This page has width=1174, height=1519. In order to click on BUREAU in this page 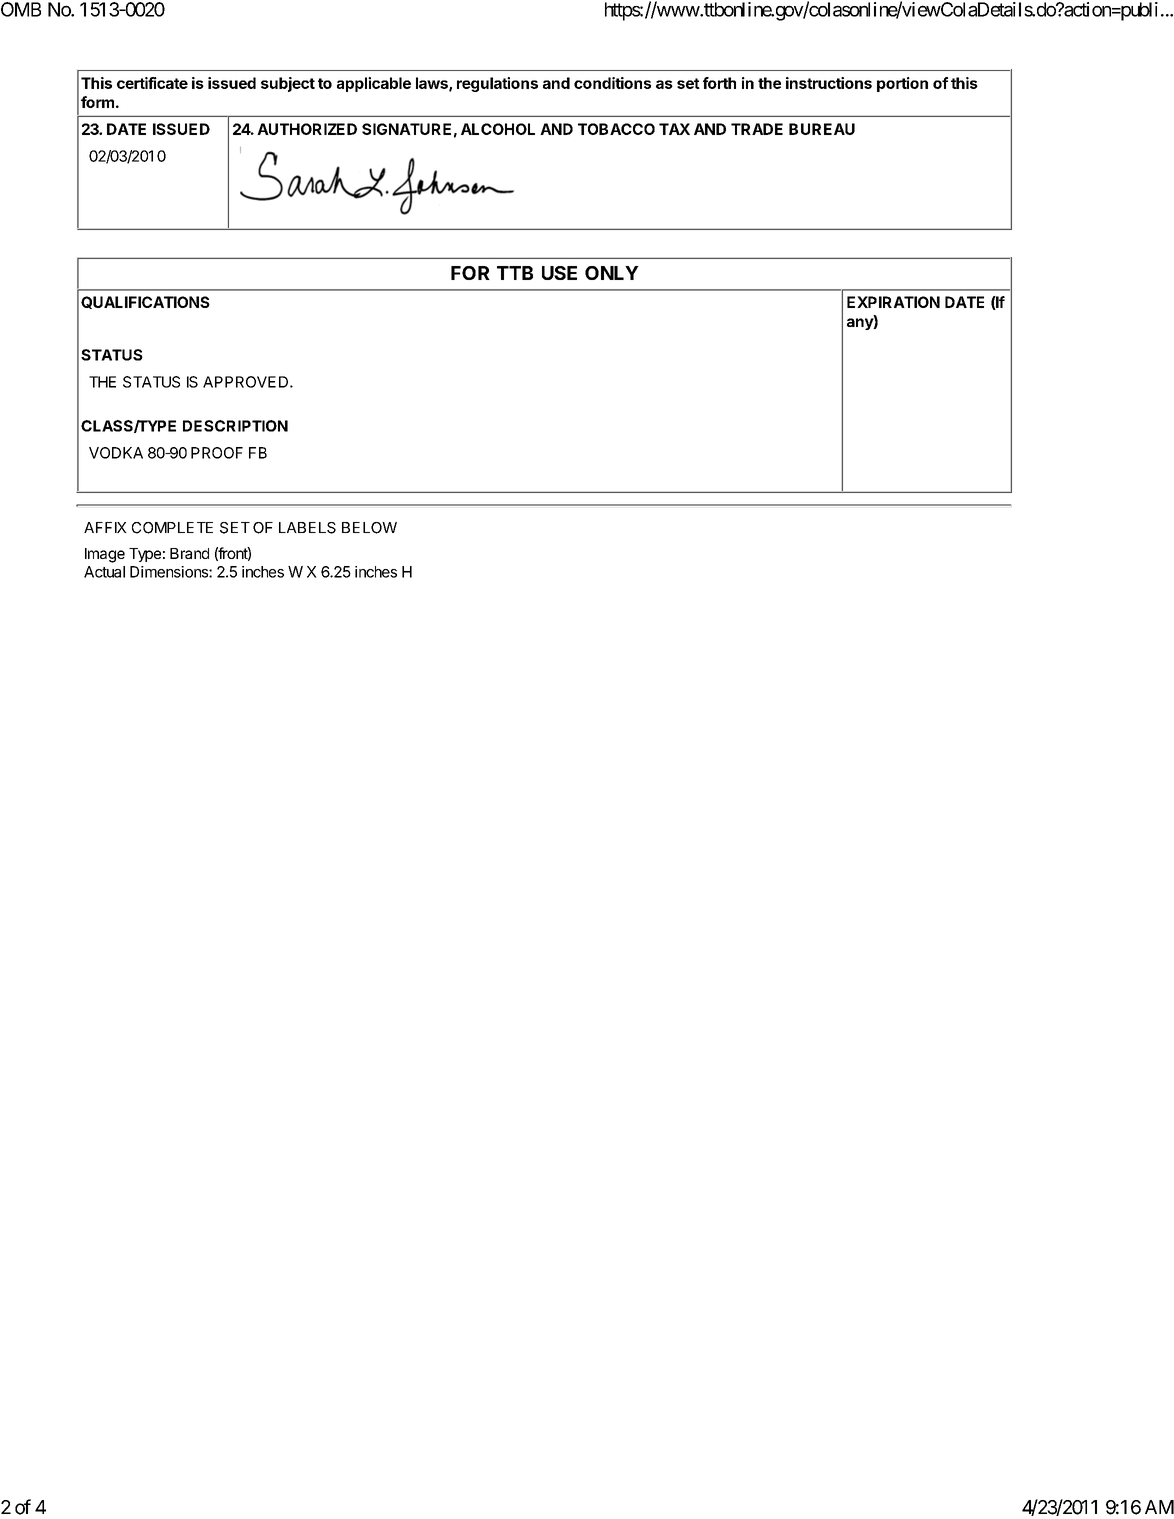, I will do `click(822, 129)`.
